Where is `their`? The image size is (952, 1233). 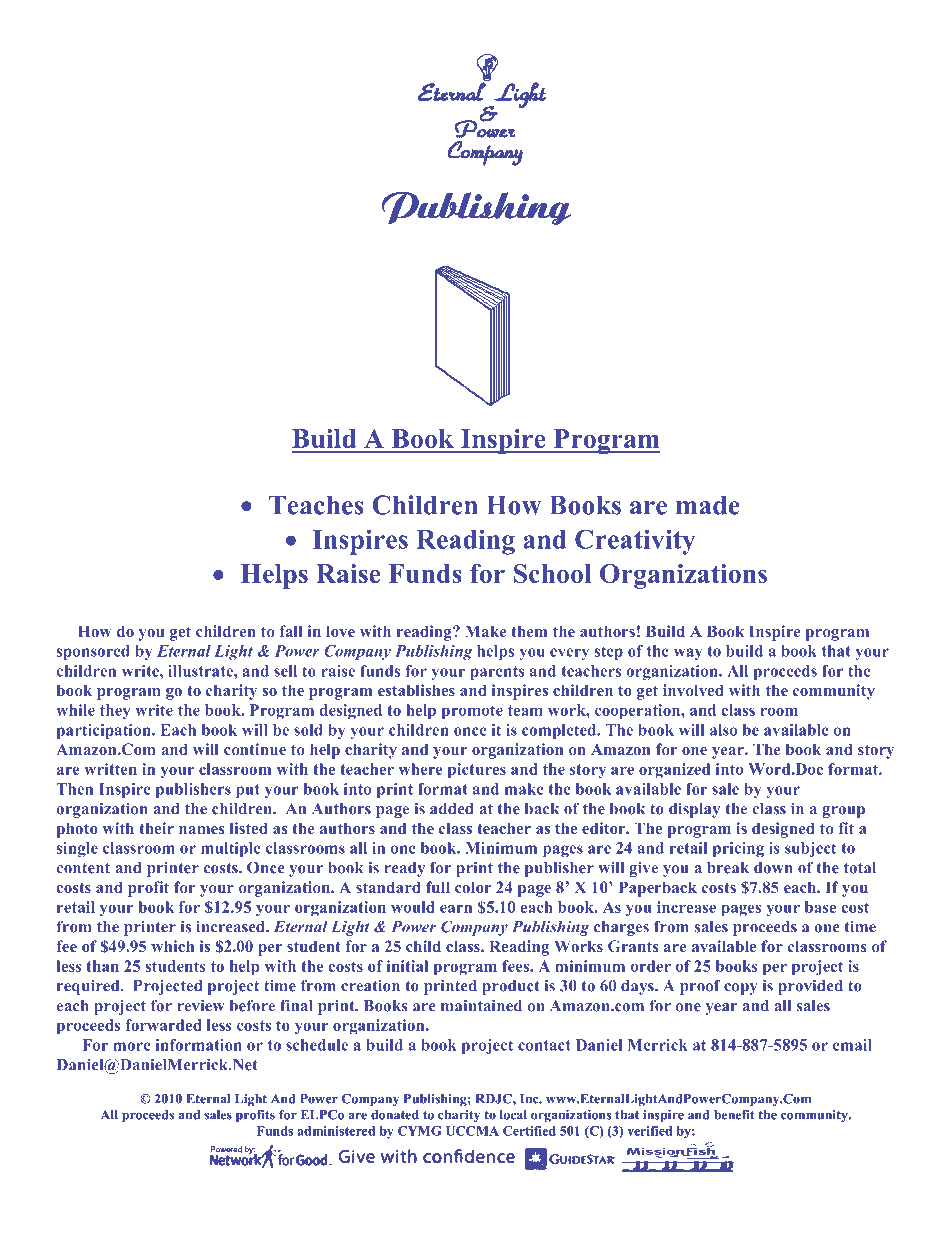
their is located at coordinates (156, 828).
